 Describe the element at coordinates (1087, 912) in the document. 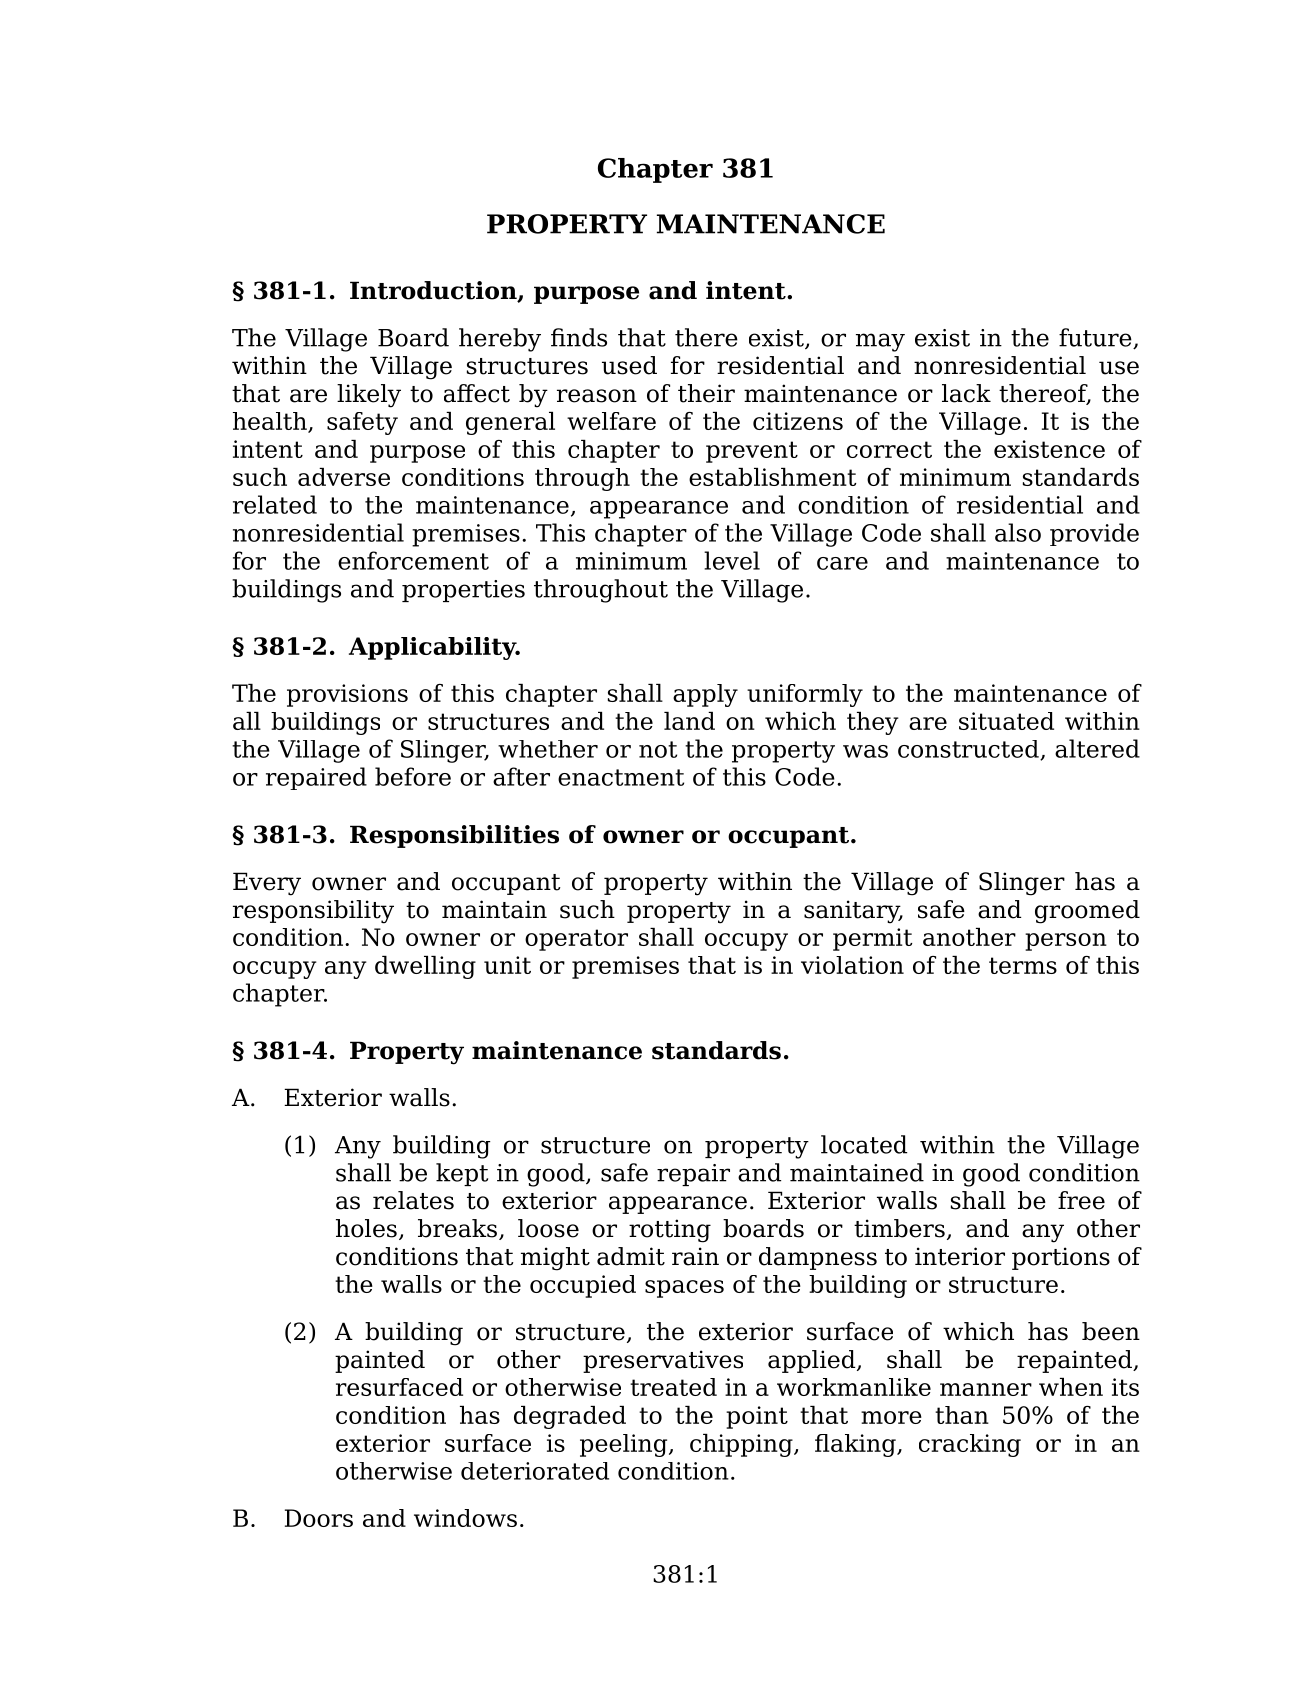

I see `groomed` at that location.
